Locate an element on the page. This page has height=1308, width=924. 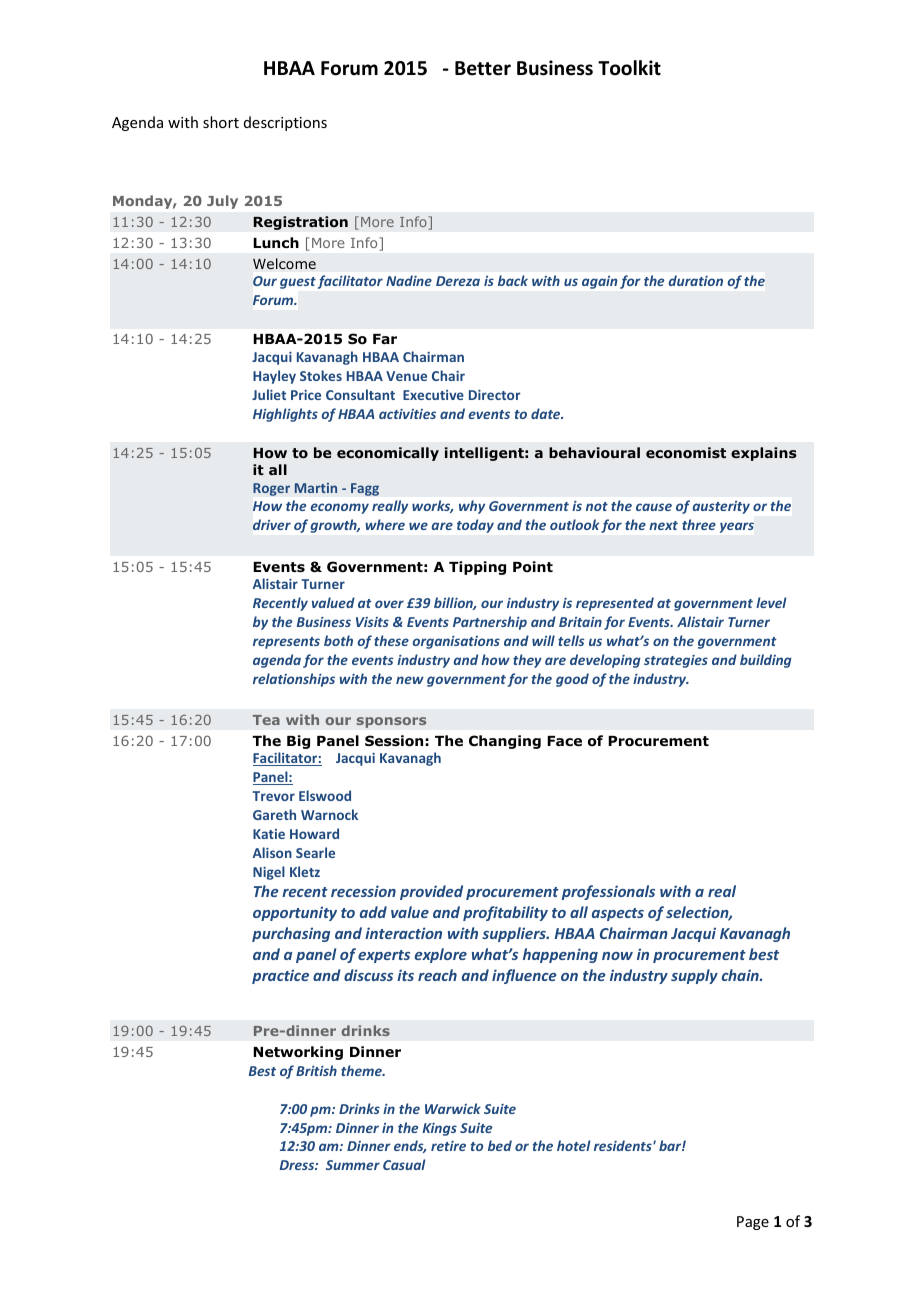
opportunity is located at coordinates (295, 913).
